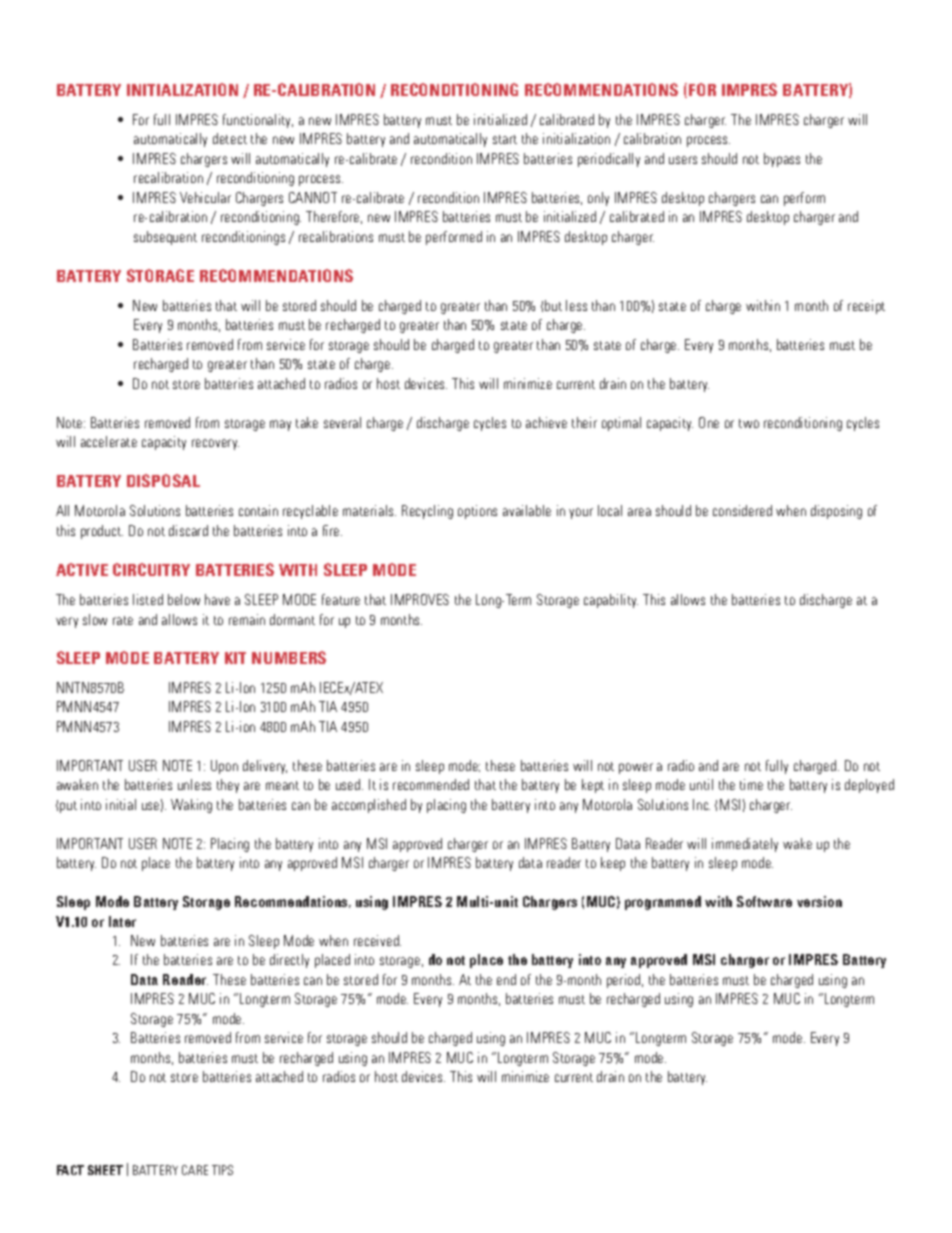  What do you see at coordinates (477, 512) in the screenshot?
I see `options` at bounding box center [477, 512].
